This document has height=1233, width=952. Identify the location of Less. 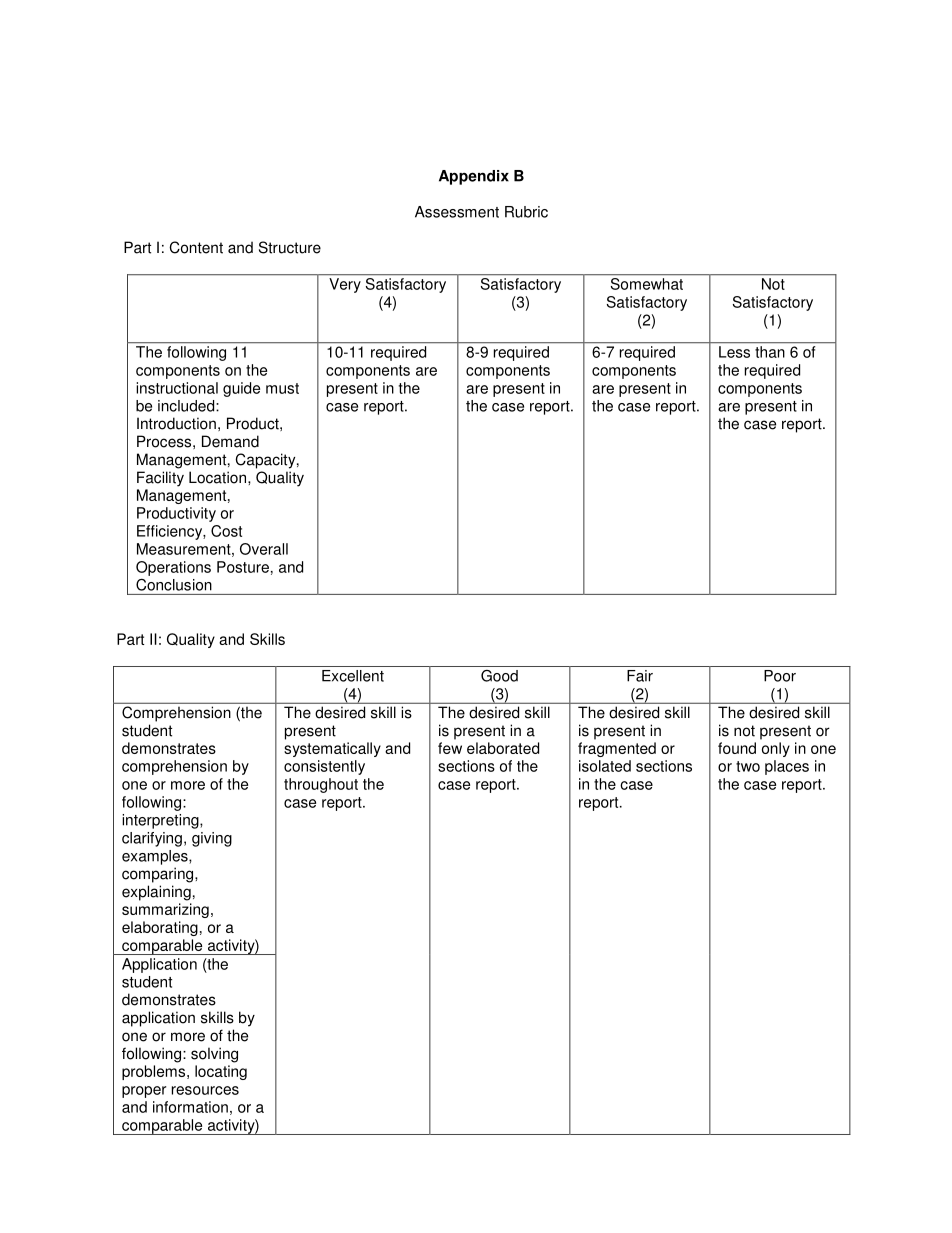
(734, 352).
